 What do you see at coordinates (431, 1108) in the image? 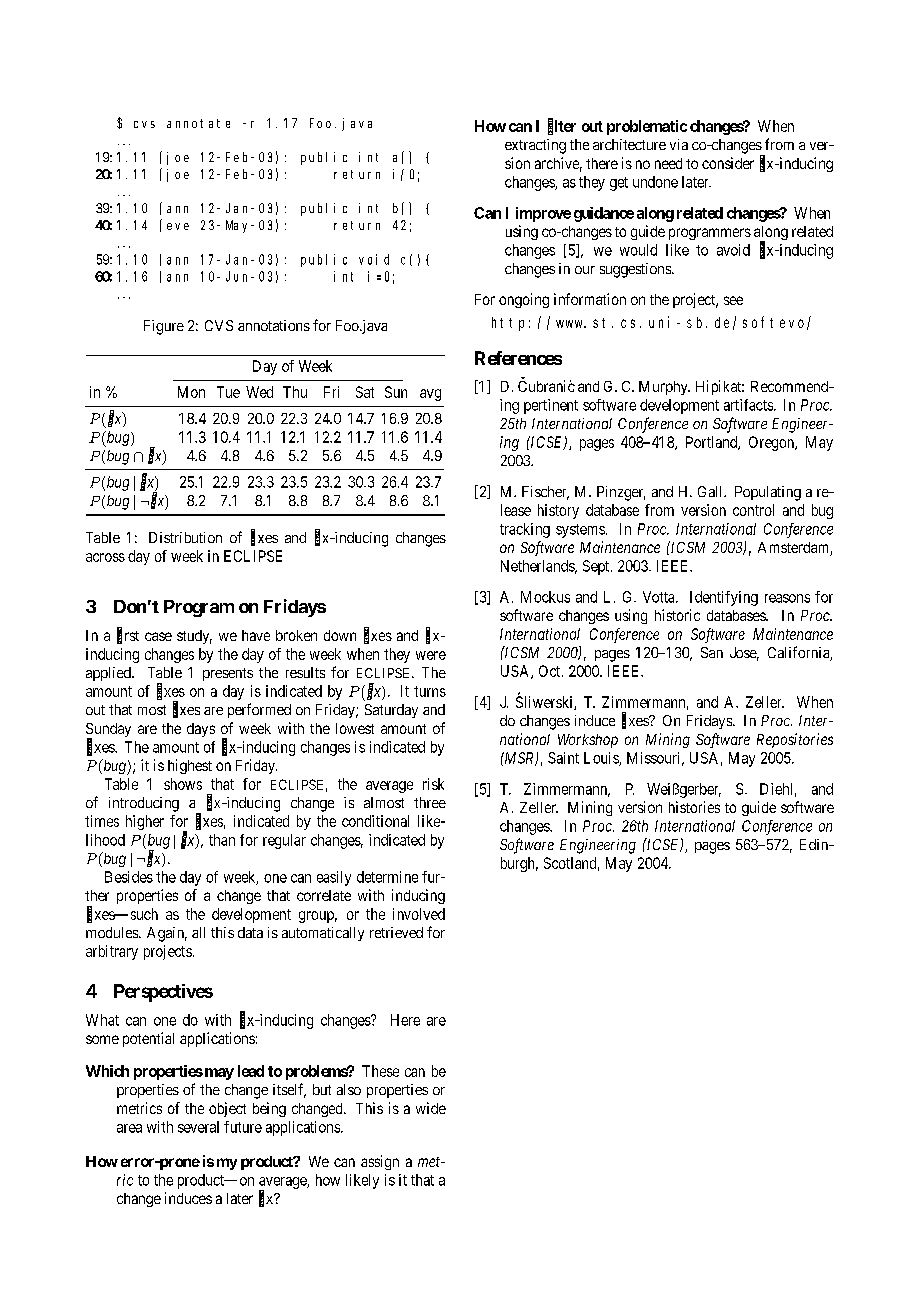
I see `wide` at bounding box center [431, 1108].
